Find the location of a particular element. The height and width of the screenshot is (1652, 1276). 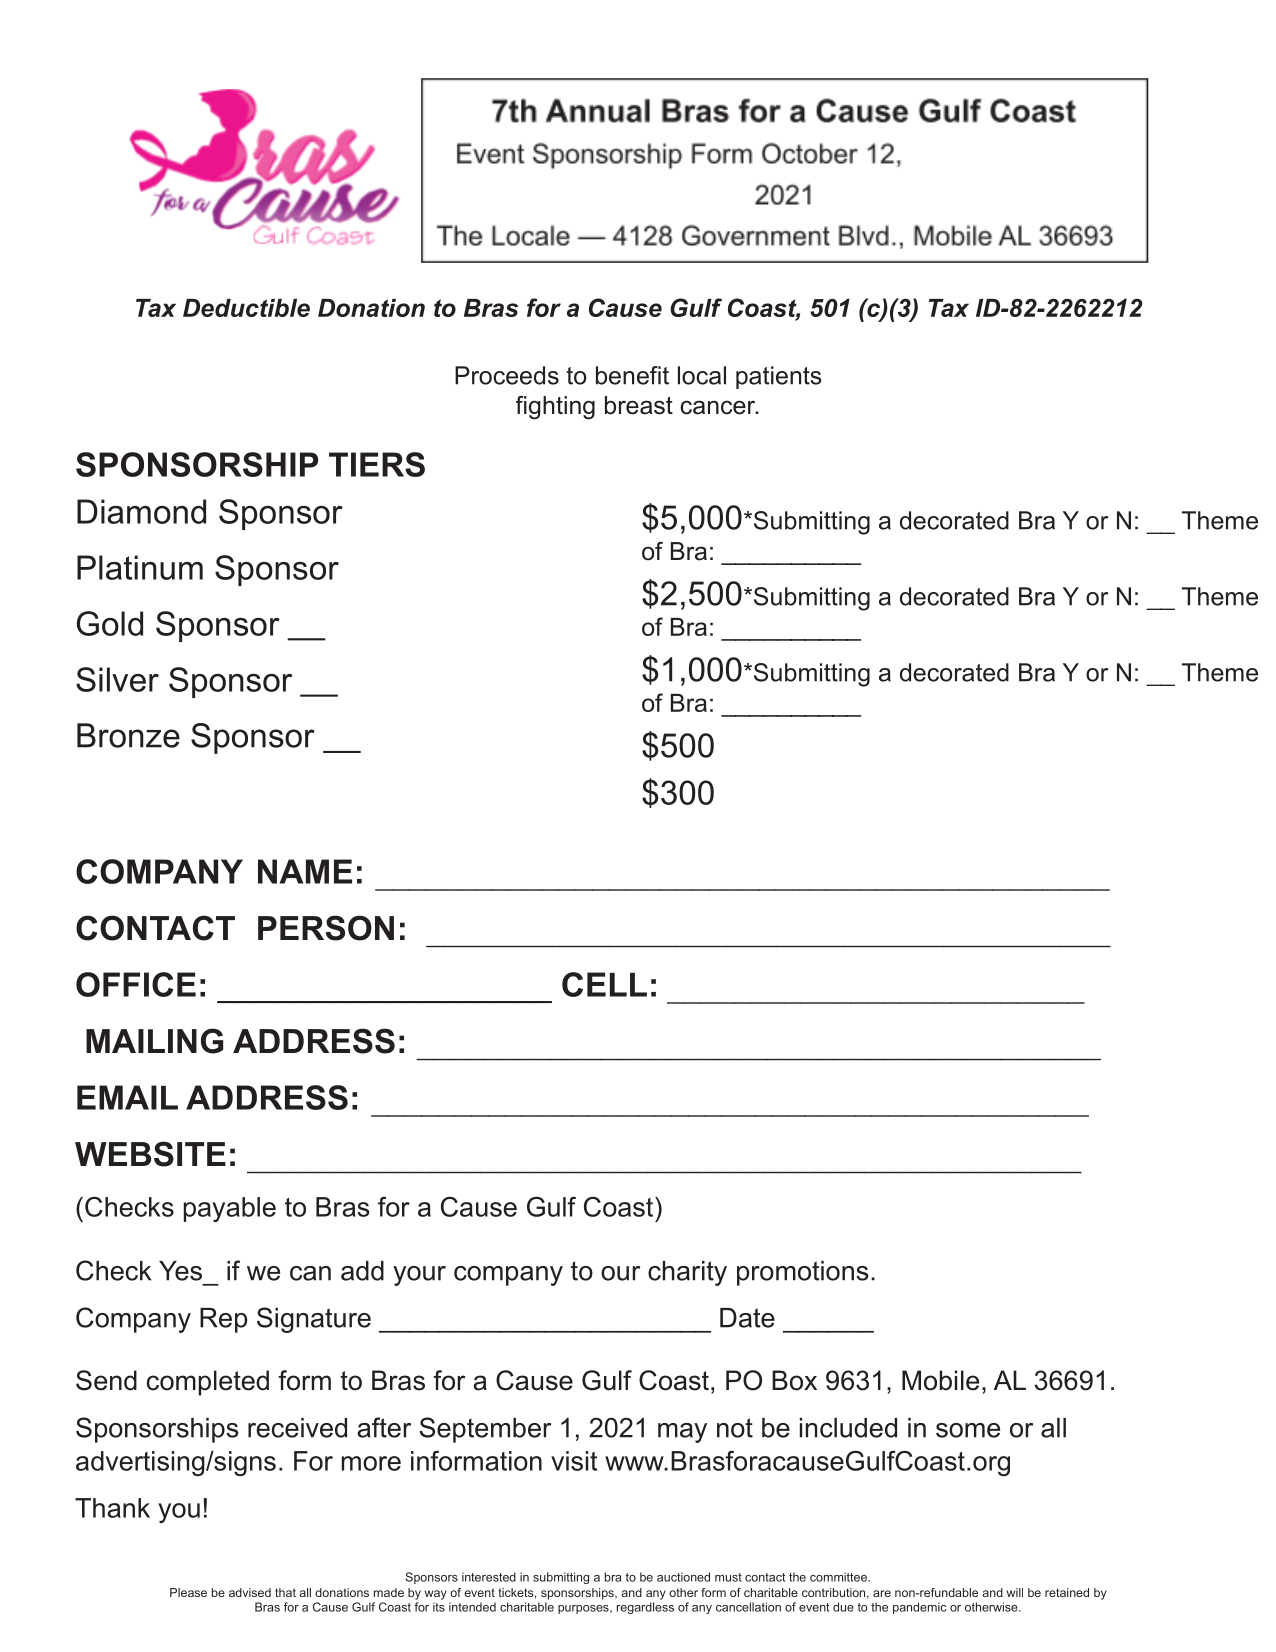

benefit is located at coordinates (632, 375).
